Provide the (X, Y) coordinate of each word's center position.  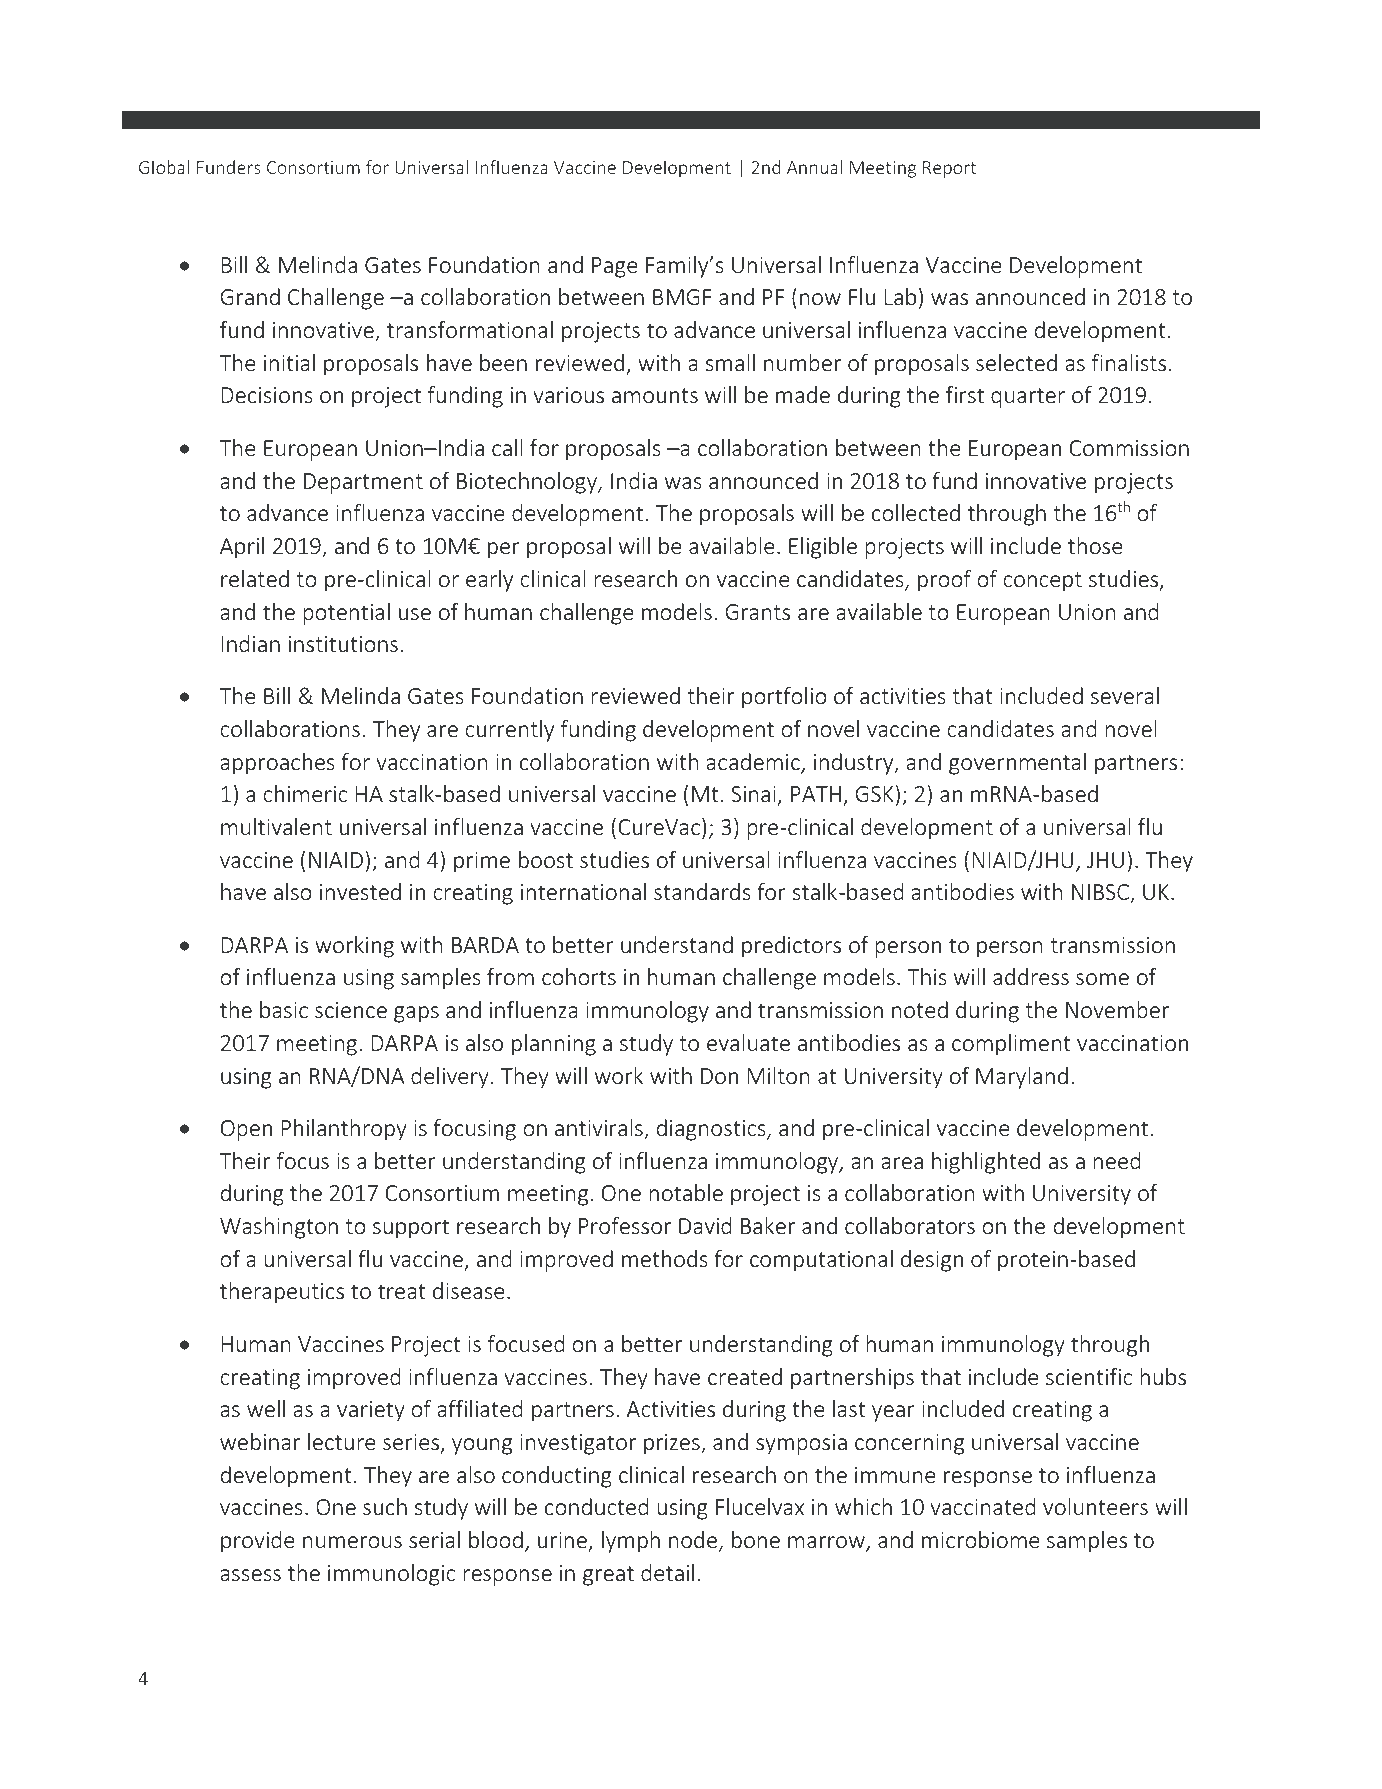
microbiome (981, 1539)
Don (719, 1076)
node (694, 1541)
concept (1042, 582)
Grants (757, 612)
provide (258, 1542)
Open (246, 1130)
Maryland (1022, 1078)
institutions (343, 644)
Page (615, 267)
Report (949, 169)
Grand (250, 296)
